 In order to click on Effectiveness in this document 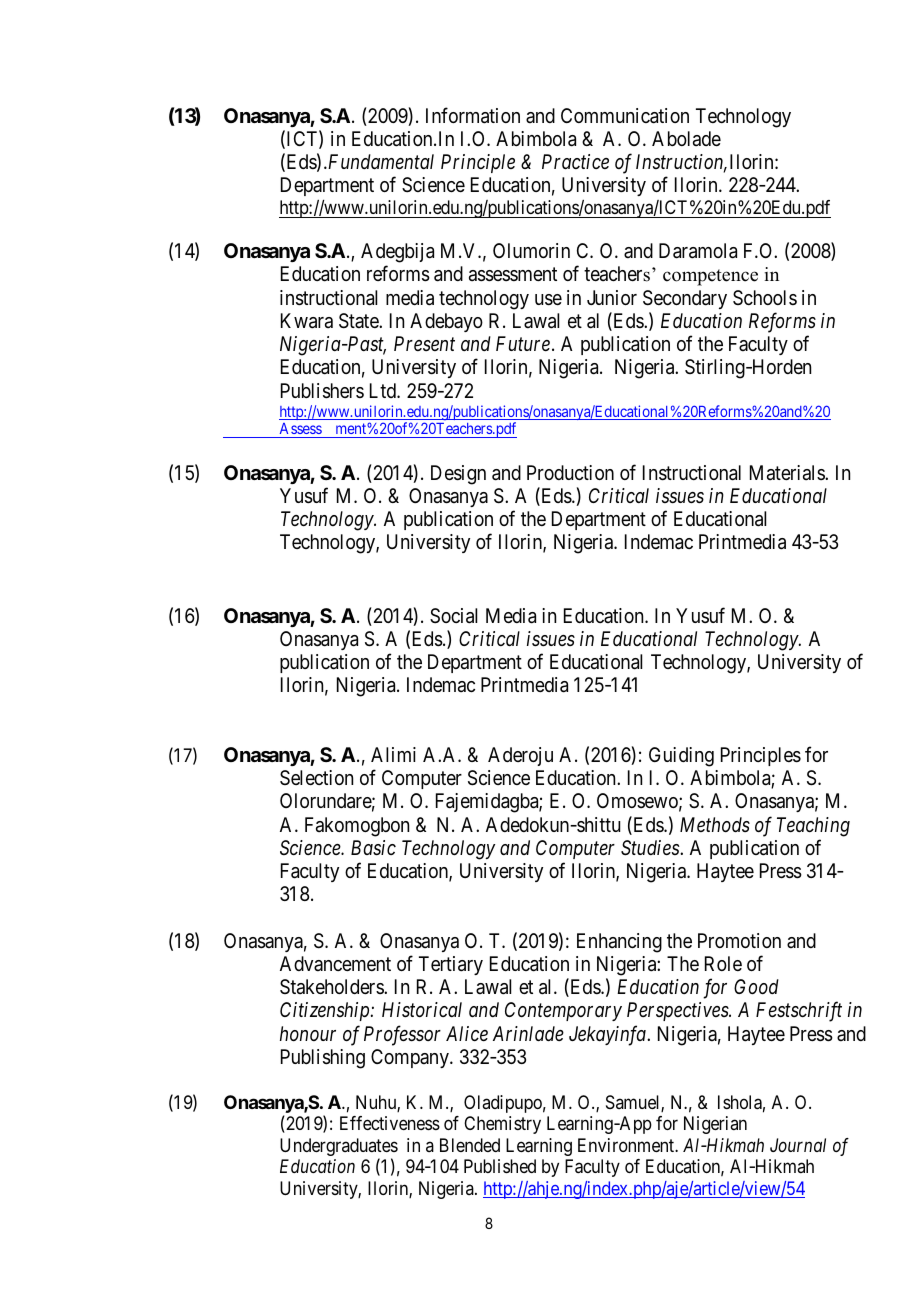, I will do `click(390, 1123)`.
